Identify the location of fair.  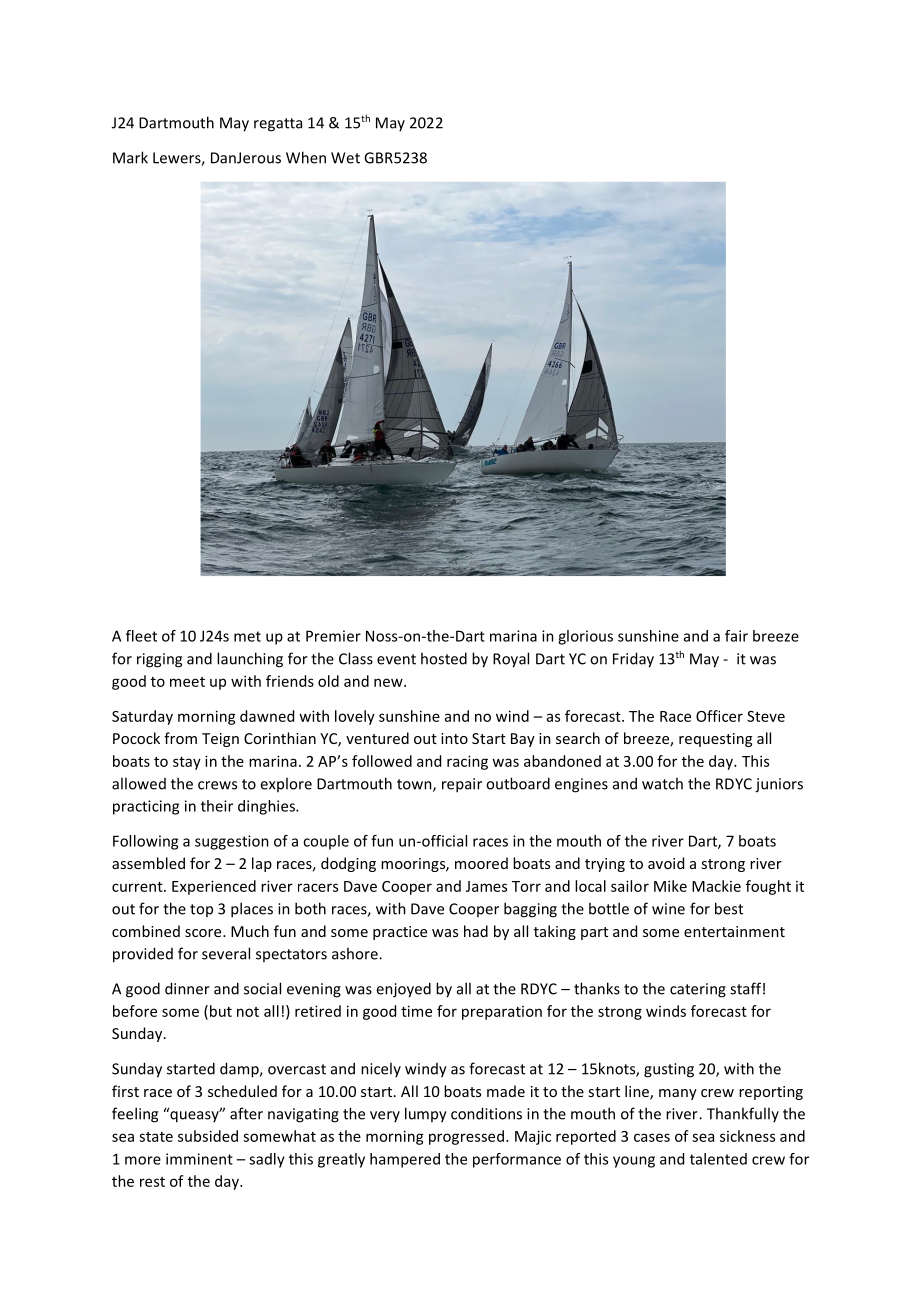
(736, 636).
